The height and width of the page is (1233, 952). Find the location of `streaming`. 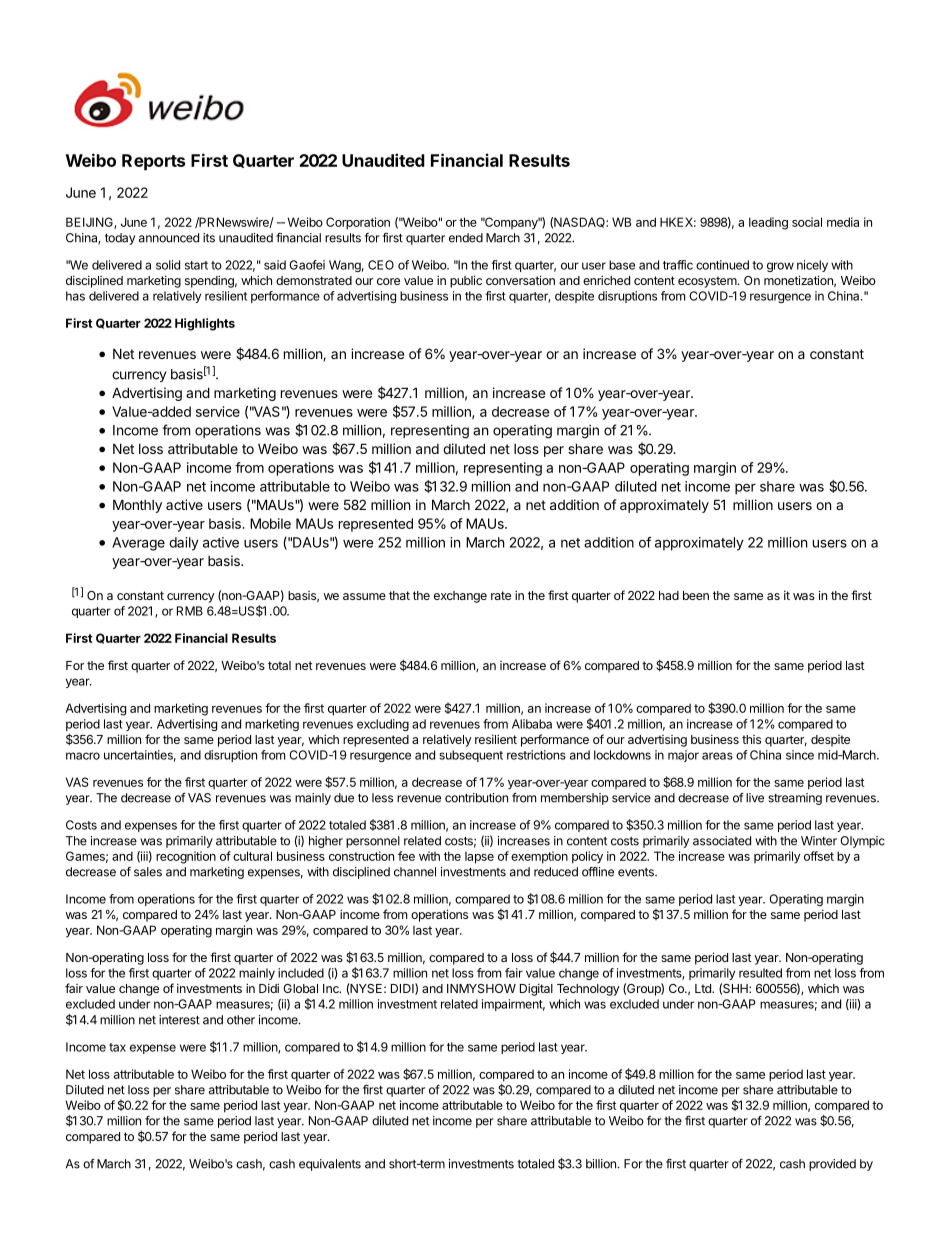

streaming is located at coordinates (795, 799).
